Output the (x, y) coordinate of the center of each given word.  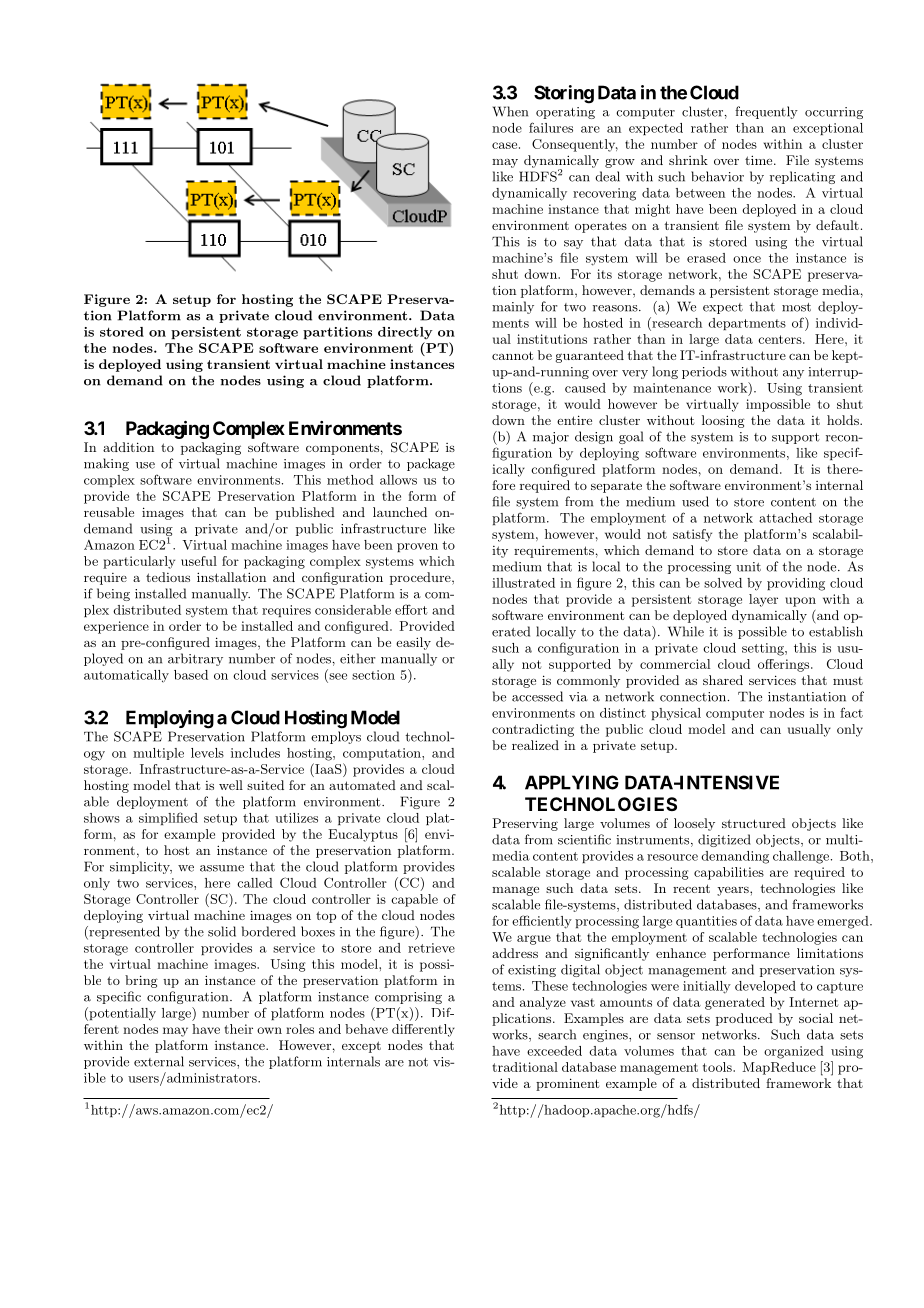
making (106, 464)
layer (763, 600)
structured (754, 823)
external (159, 1061)
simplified (168, 818)
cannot (513, 355)
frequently (766, 112)
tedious (168, 577)
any (793, 374)
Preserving (525, 824)
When (510, 111)
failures (551, 127)
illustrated (523, 583)
